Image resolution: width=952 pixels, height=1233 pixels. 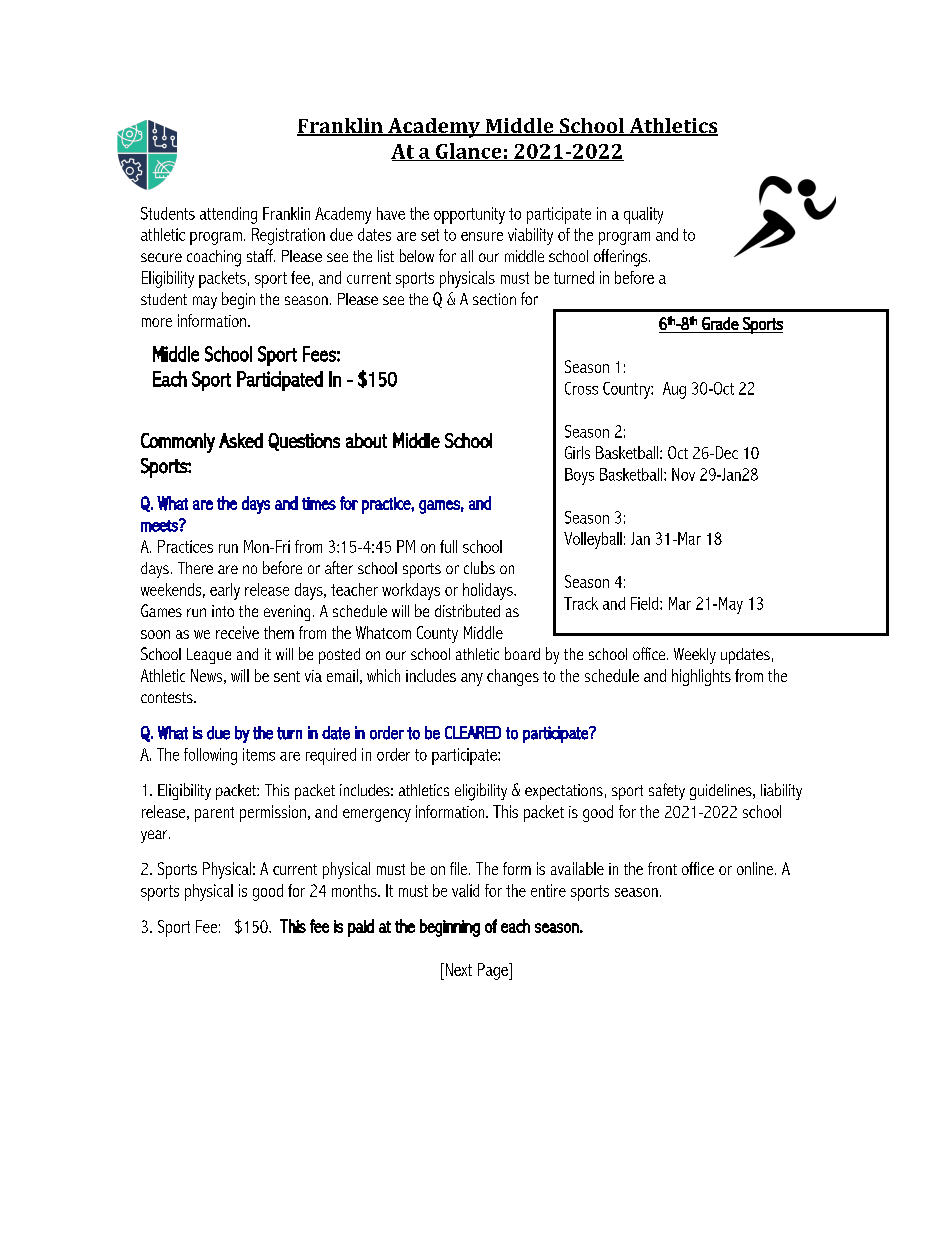 I want to click on Asked, so click(x=241, y=440).
